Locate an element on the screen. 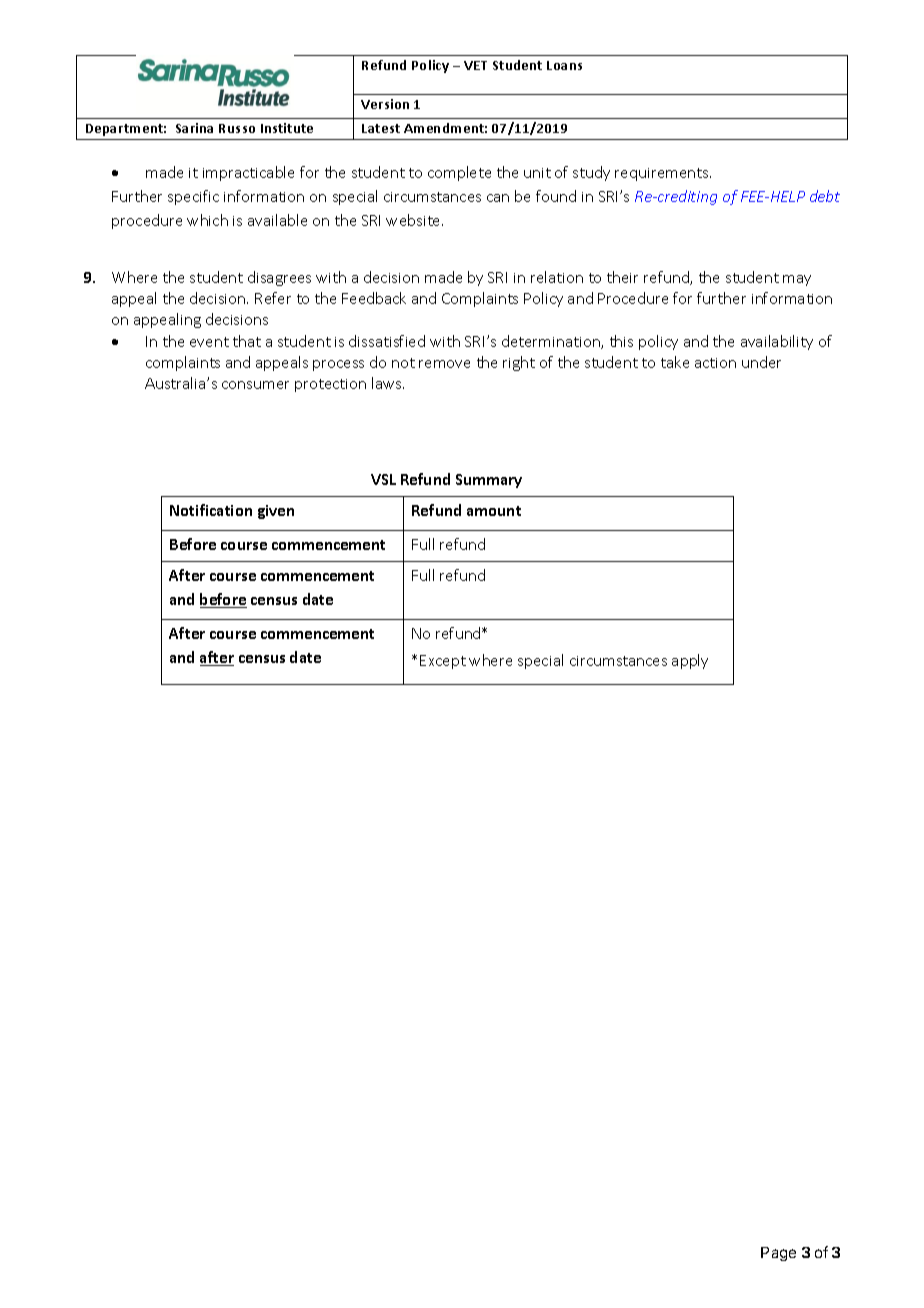  that is located at coordinates (247, 341).
